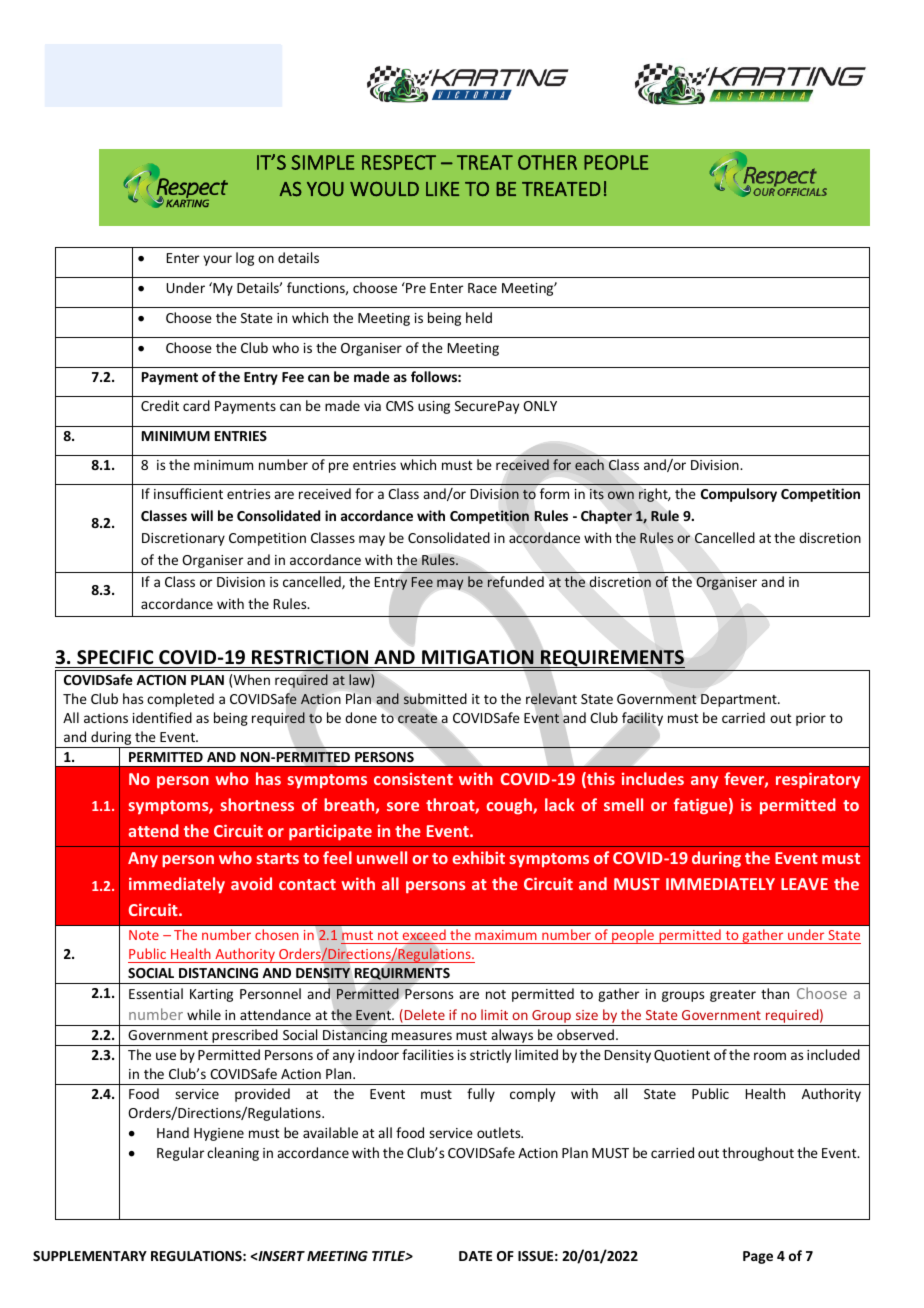 This screenshot has width=924, height=1308. I want to click on will, so click(202, 515).
